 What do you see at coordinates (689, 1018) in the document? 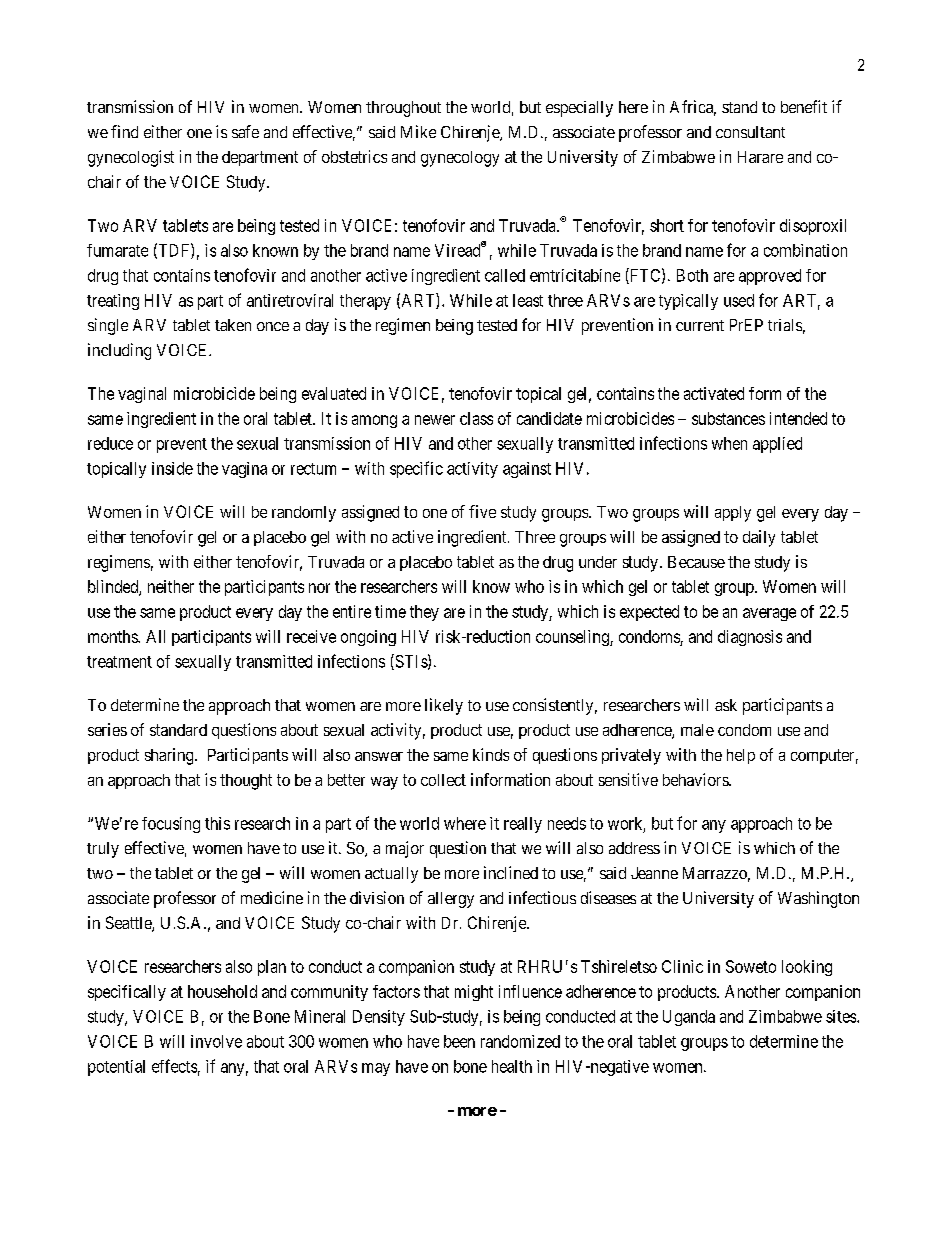
I see `Uganda` at bounding box center [689, 1018].
